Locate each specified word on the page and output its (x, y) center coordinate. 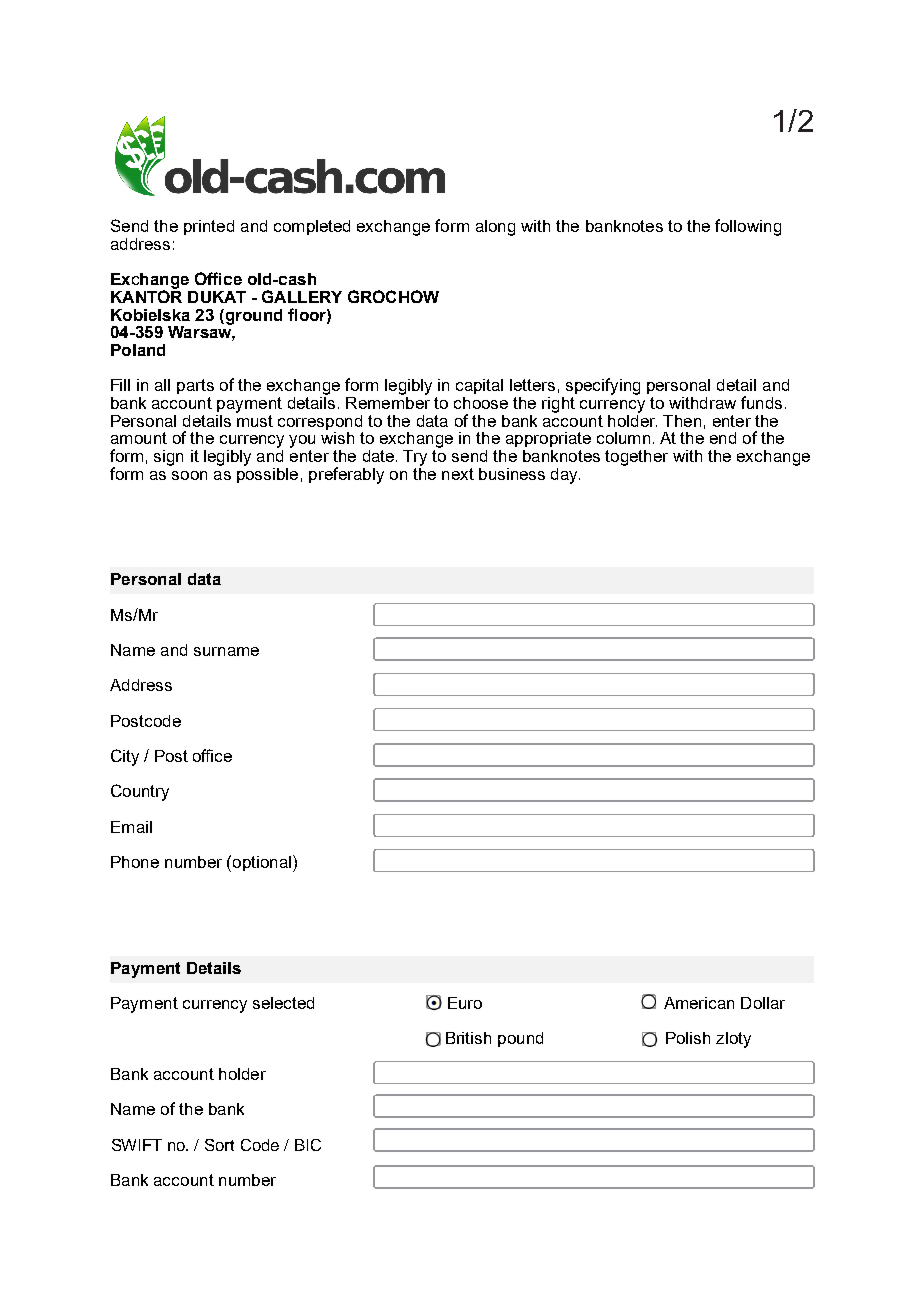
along (495, 228)
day (565, 476)
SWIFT (137, 1145)
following (748, 227)
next (458, 474)
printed (209, 227)
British (468, 1038)
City (125, 757)
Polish (688, 1038)
